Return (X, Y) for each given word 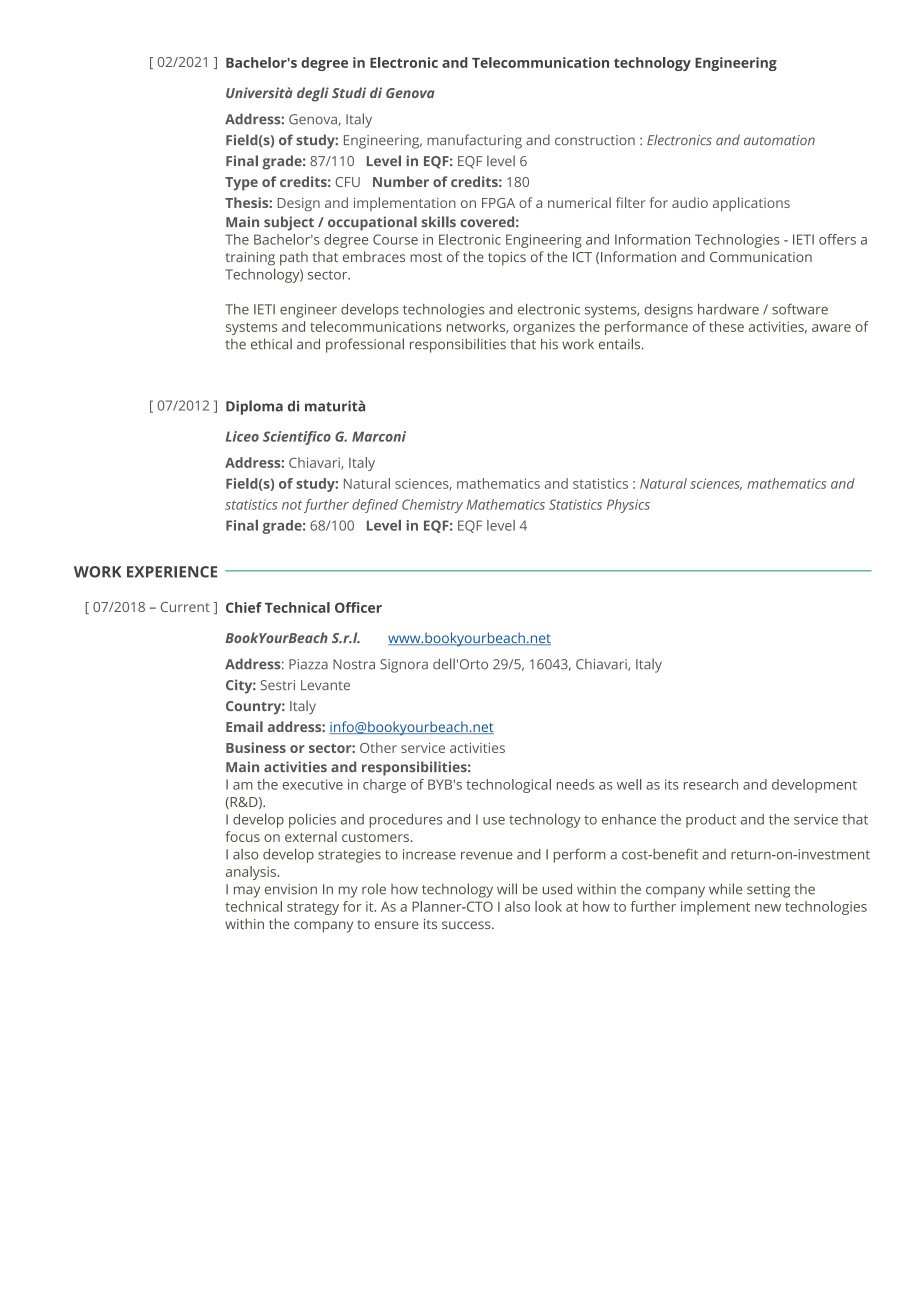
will (507, 888)
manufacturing (474, 141)
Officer (358, 607)
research (711, 784)
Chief (244, 607)
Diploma (254, 407)
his (549, 344)
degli (313, 94)
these (726, 326)
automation (779, 140)
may (247, 892)
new (768, 908)
